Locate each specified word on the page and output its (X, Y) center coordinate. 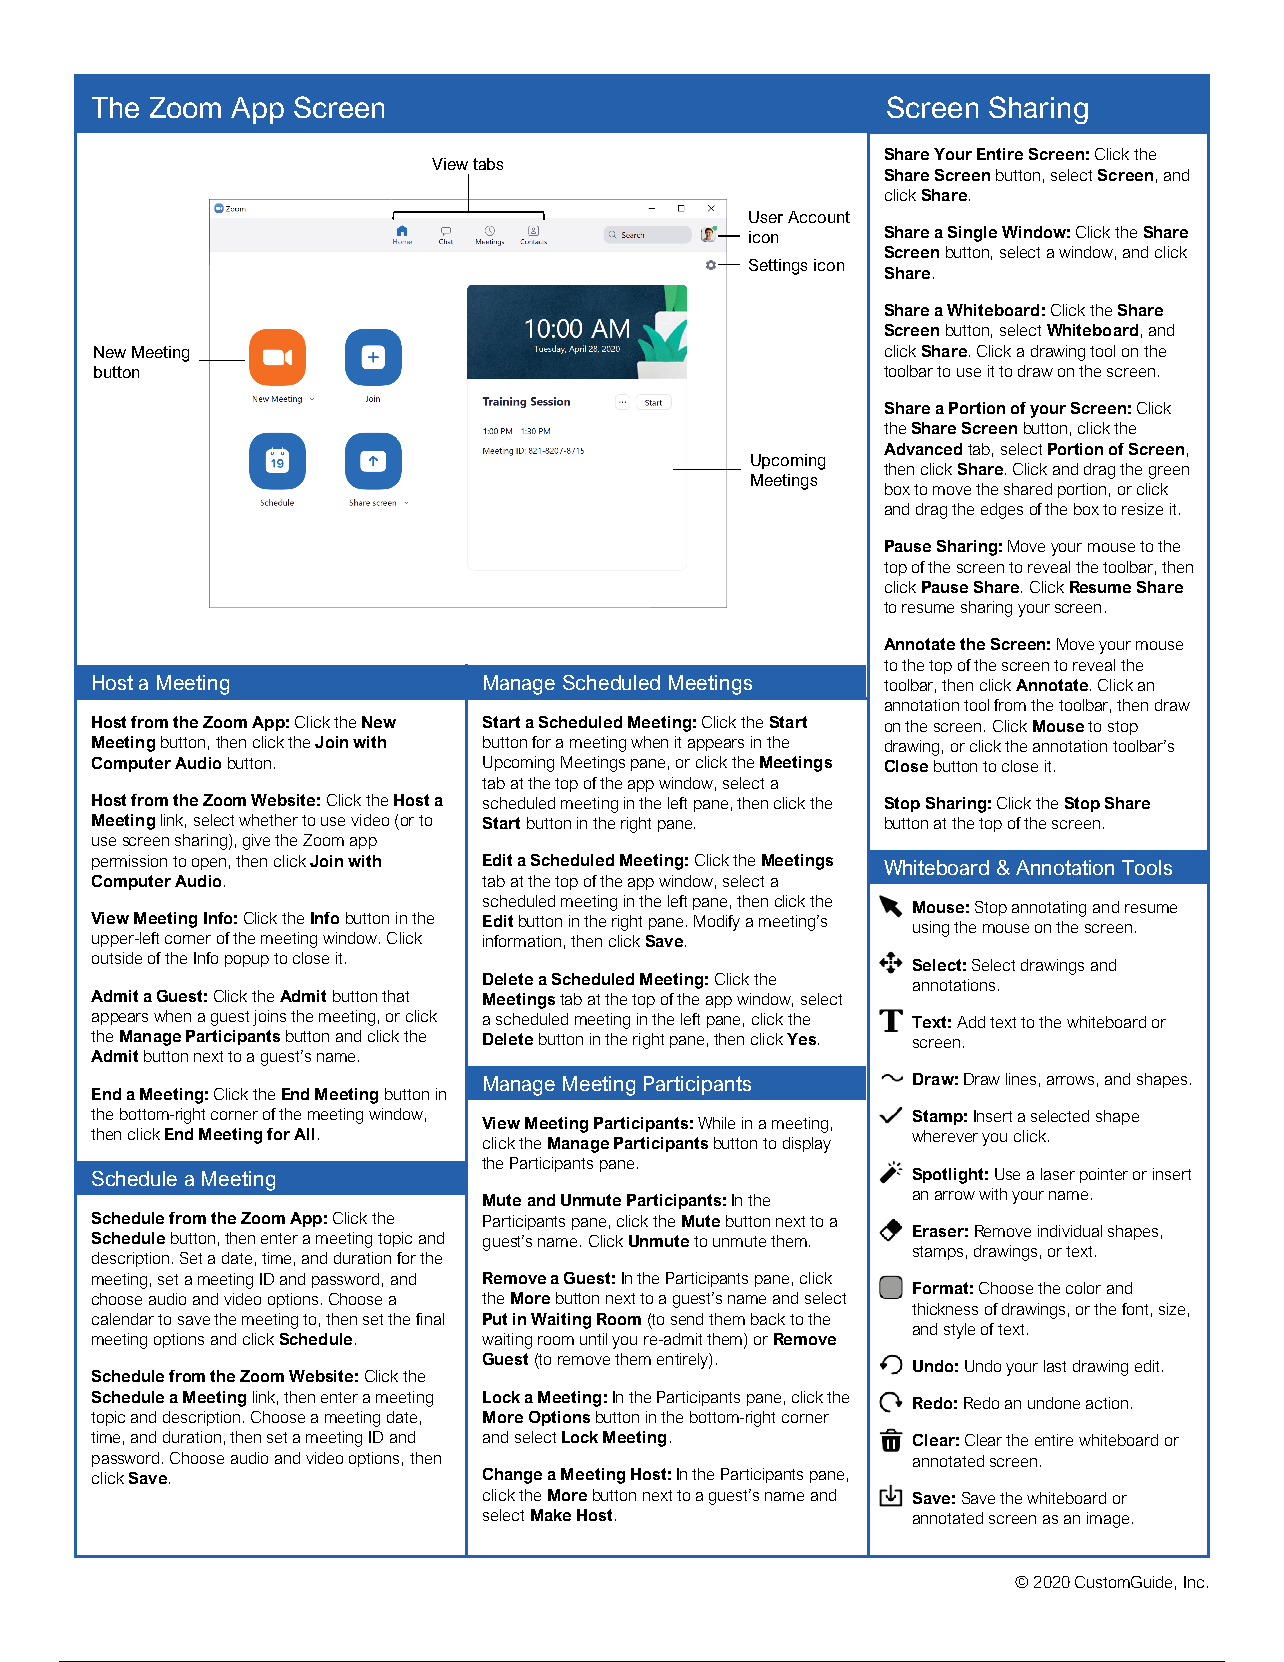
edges (1002, 511)
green (1169, 472)
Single (972, 234)
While (716, 1123)
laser (1058, 1174)
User (766, 217)
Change (512, 1476)
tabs (488, 164)
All (304, 1134)
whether (268, 820)
